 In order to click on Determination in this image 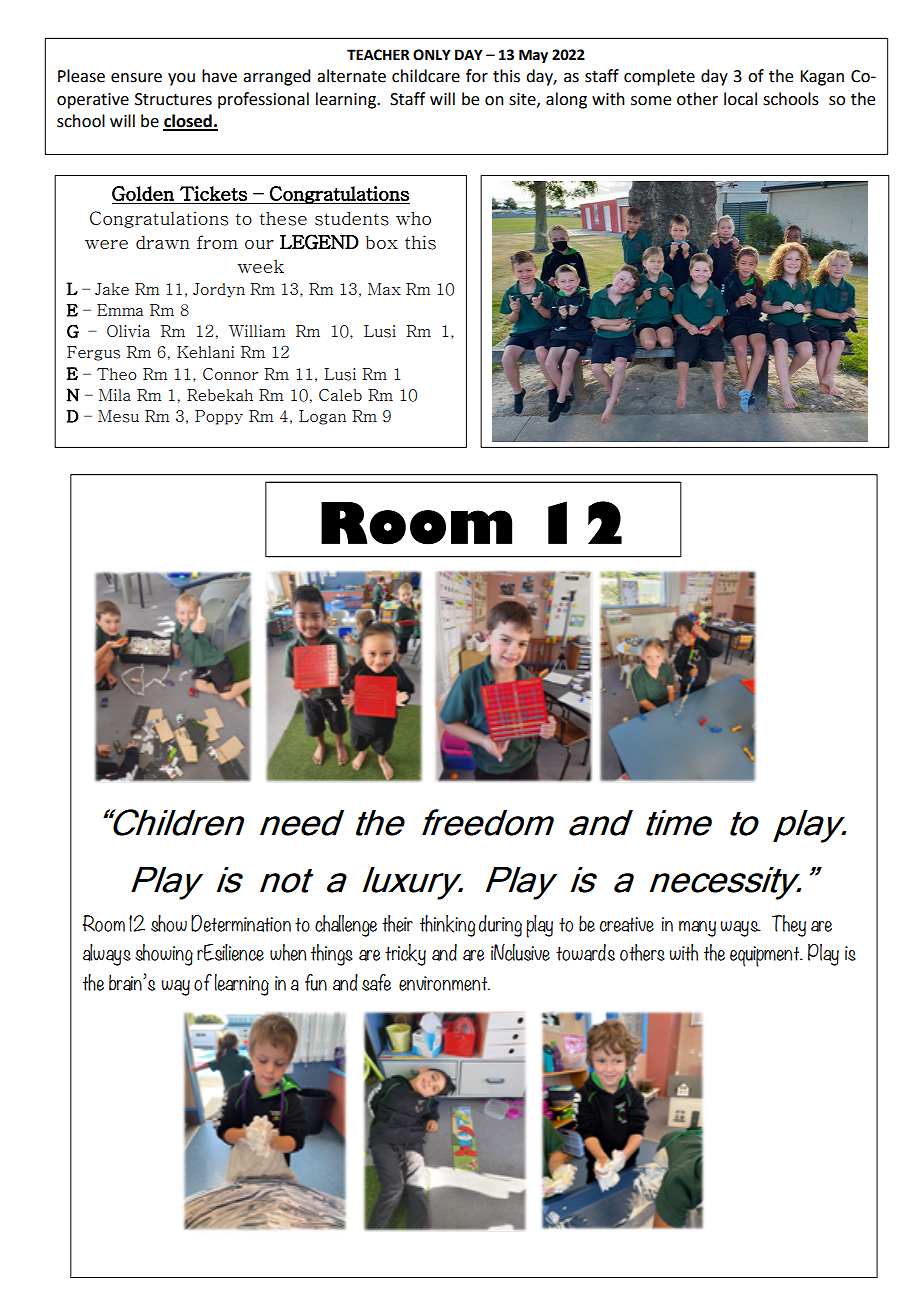, I will do `click(241, 923)`.
